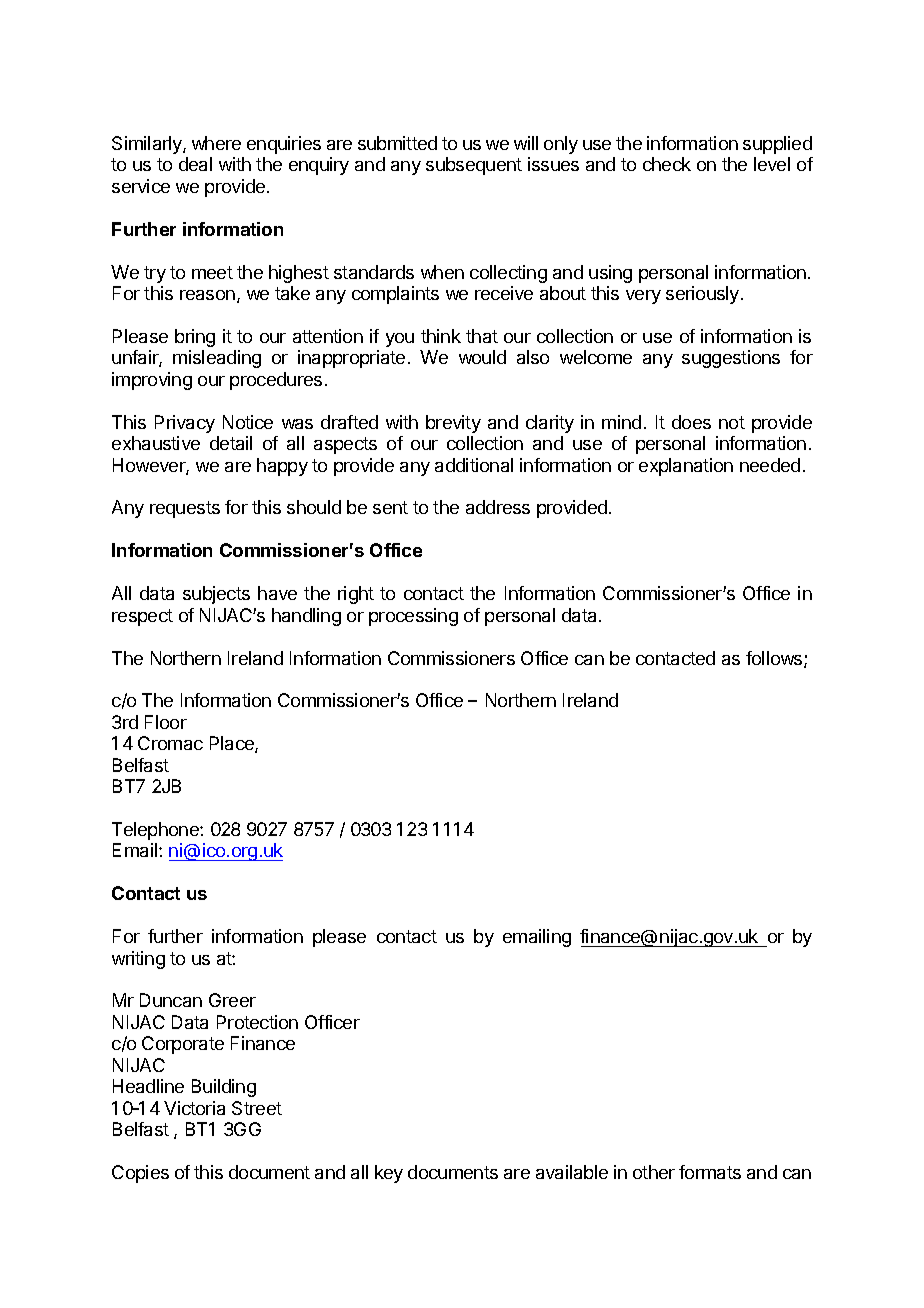 This screenshot has height=1308, width=924. Describe the element at coordinates (233, 744) in the screenshot. I see `Place` at that location.
